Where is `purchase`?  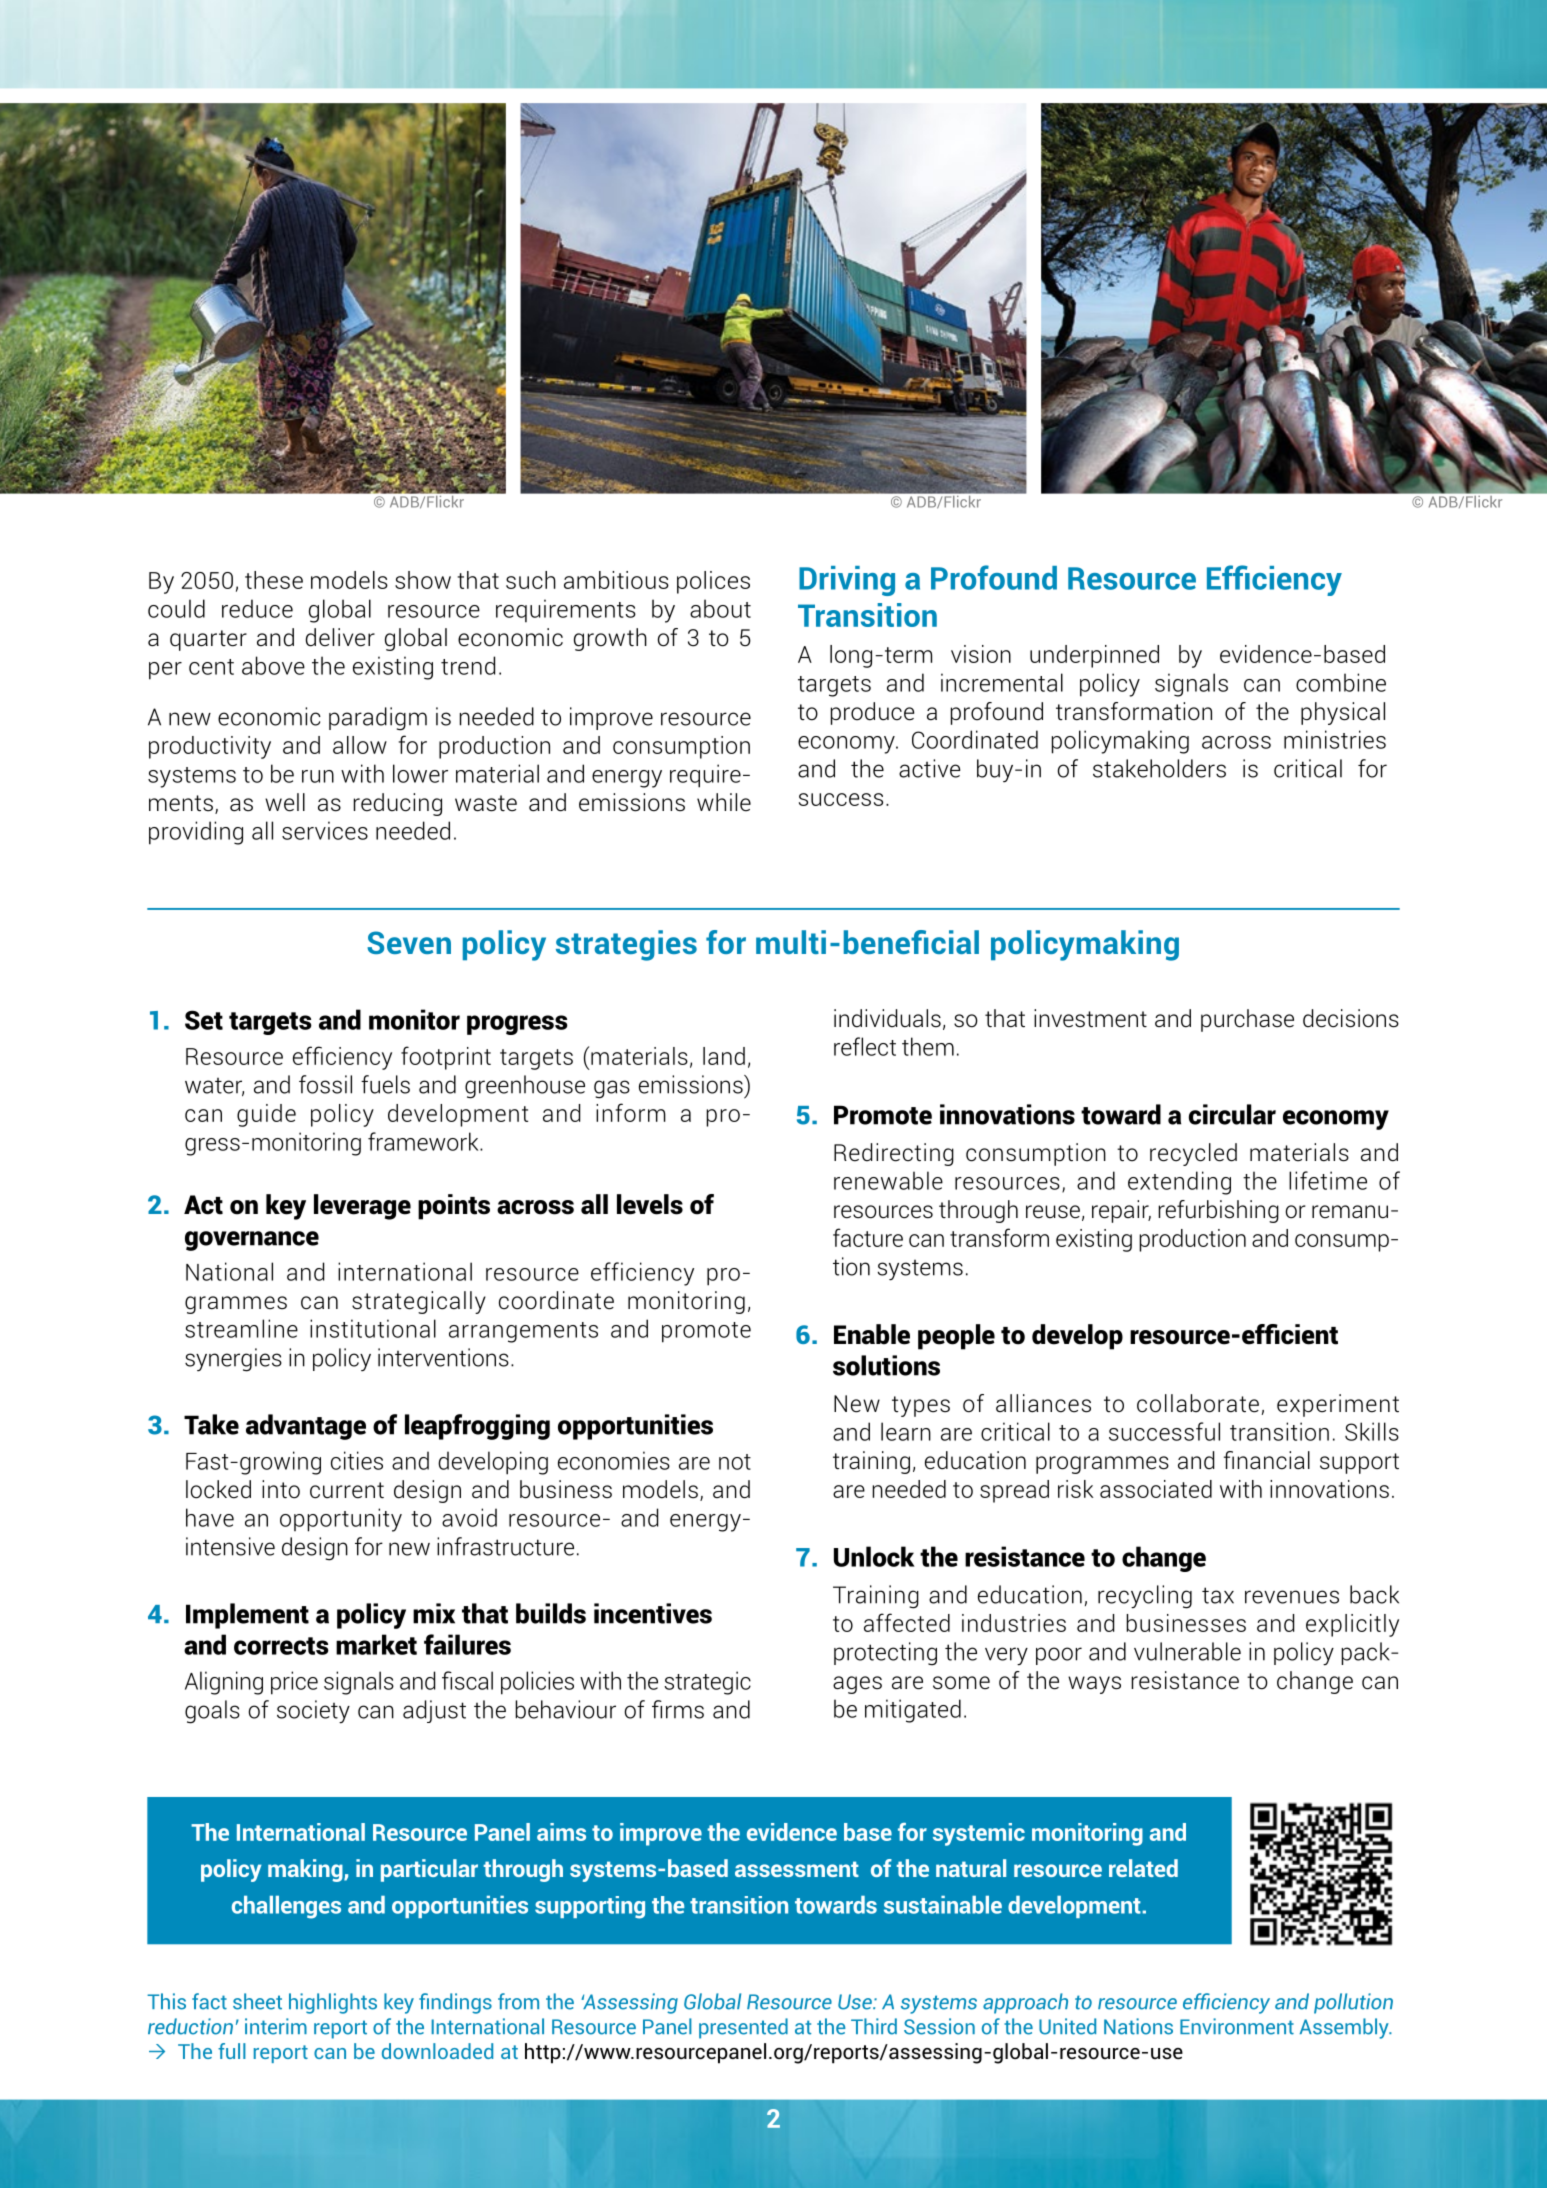
purchase is located at coordinates (1247, 1020).
